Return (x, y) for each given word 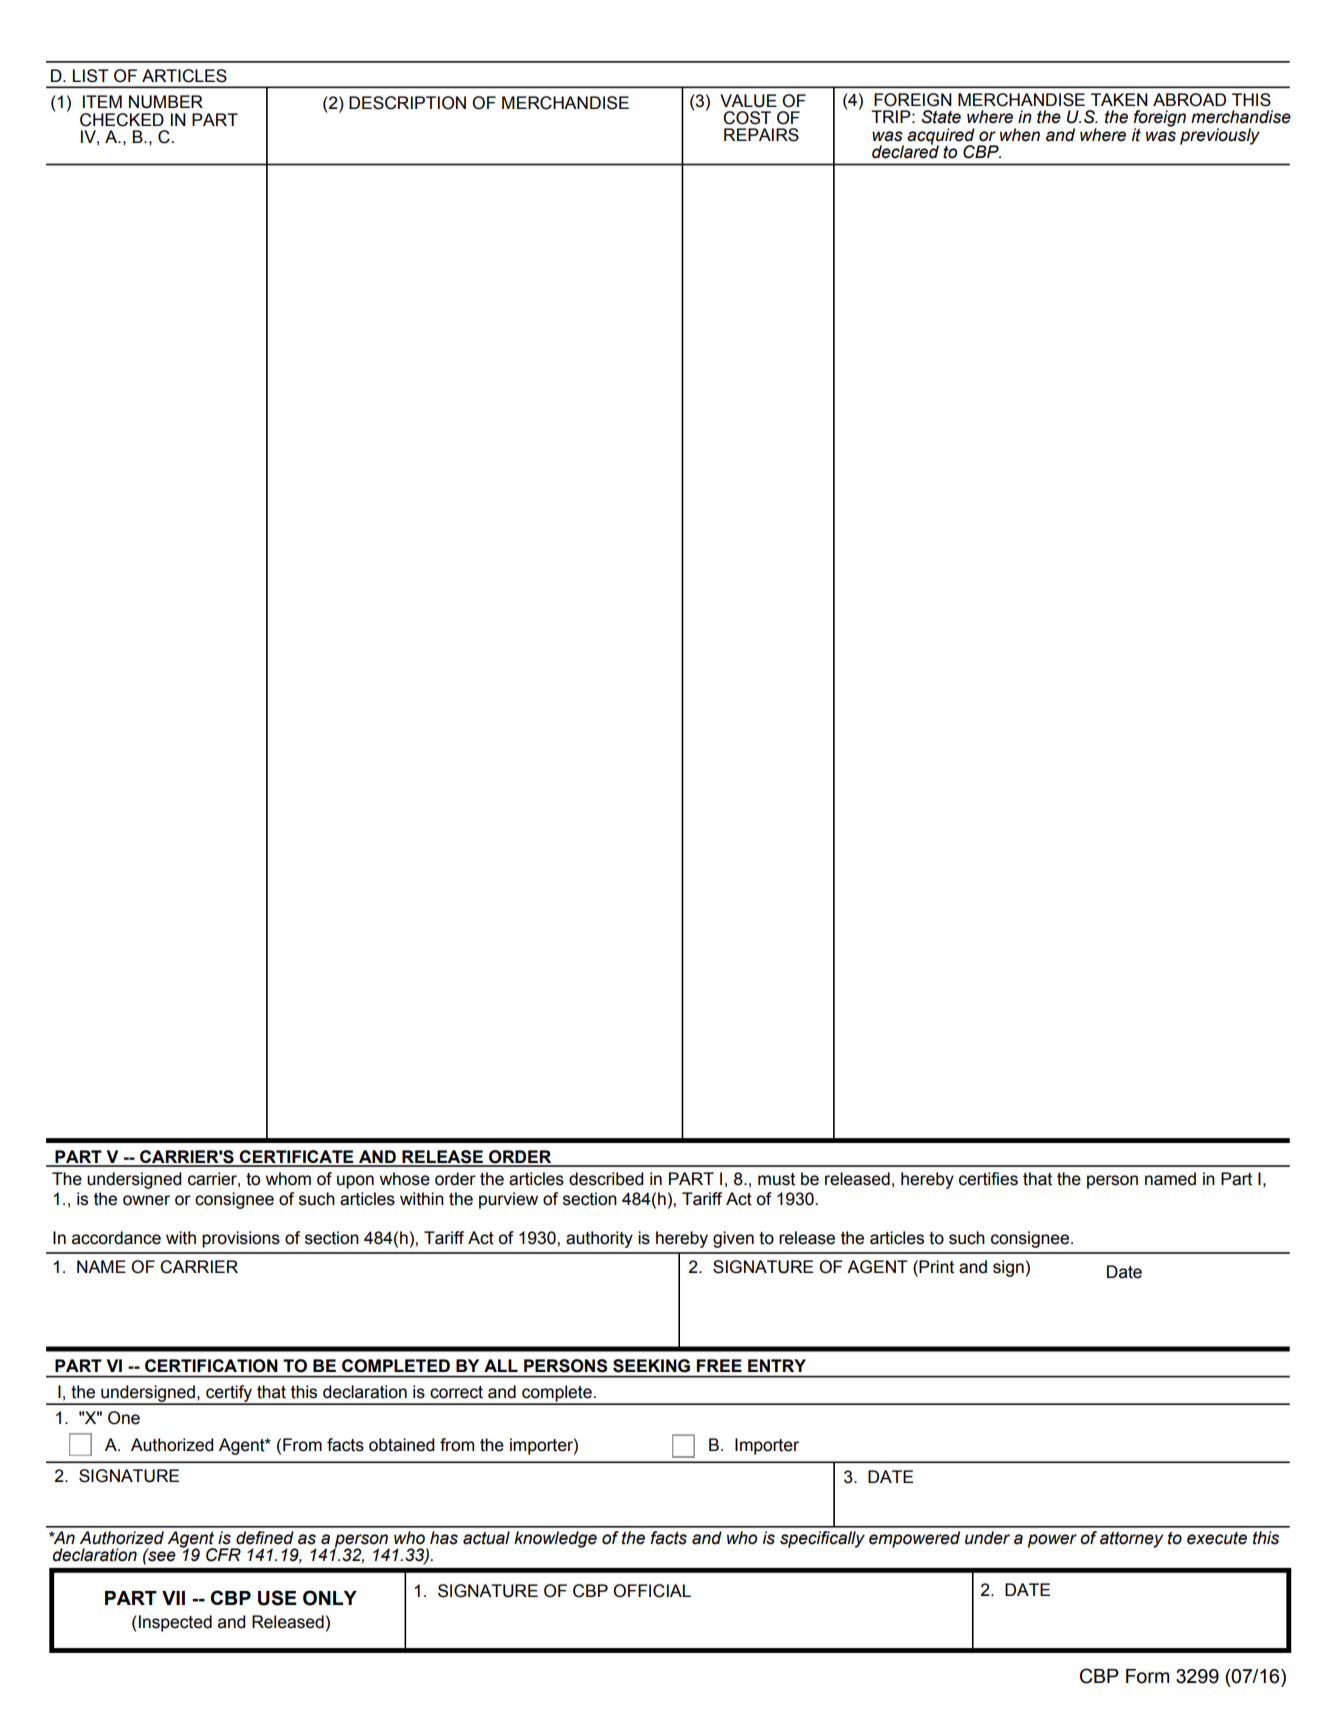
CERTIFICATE (297, 1158)
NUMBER (166, 102)
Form (1147, 1676)
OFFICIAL (652, 1591)
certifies (988, 1179)
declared (905, 151)
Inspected (175, 1623)
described (606, 1179)
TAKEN (1119, 99)
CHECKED (122, 120)
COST (747, 118)
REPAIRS (761, 135)
